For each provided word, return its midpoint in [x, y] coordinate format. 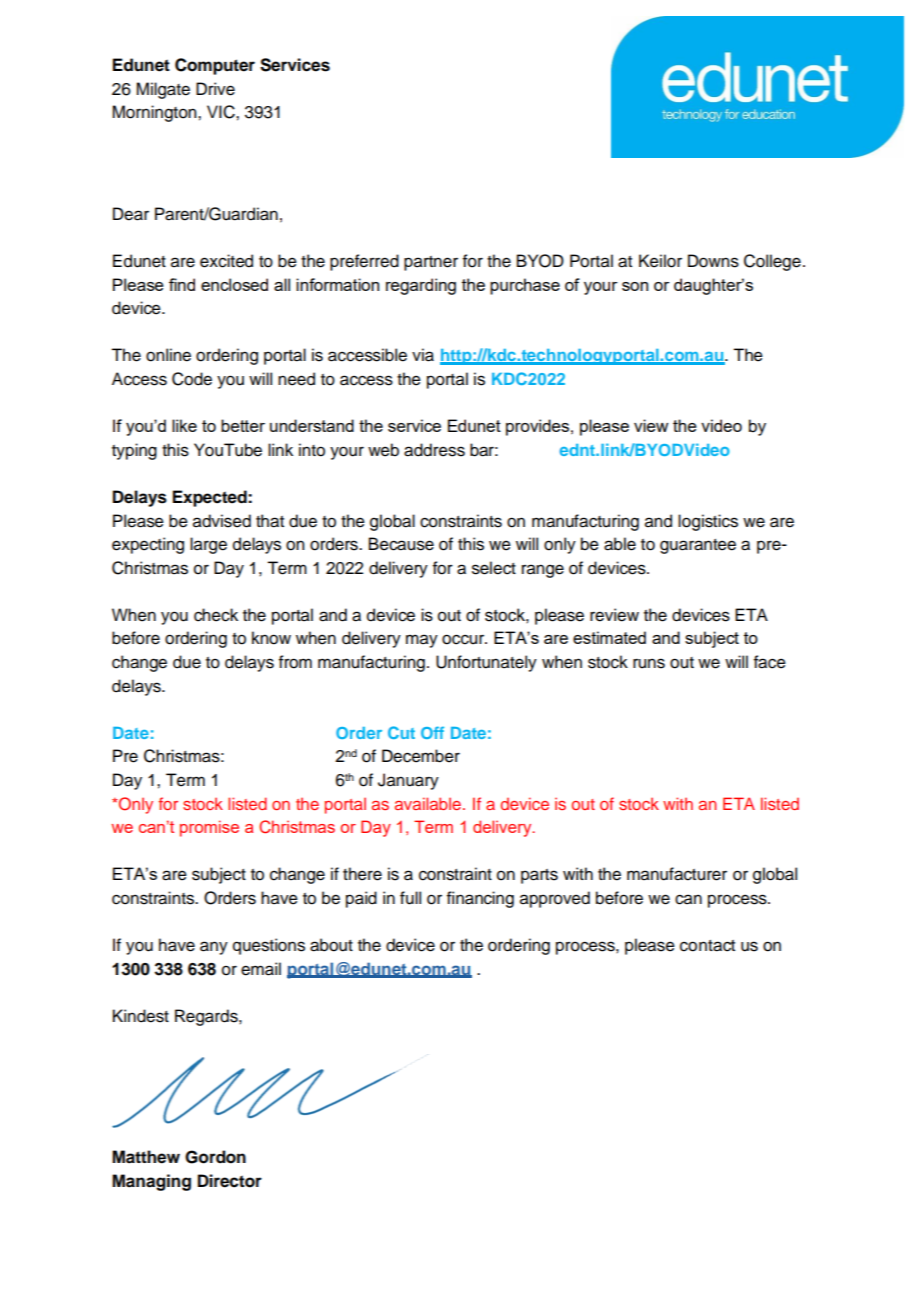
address [434, 450]
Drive [215, 89]
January [408, 781]
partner [431, 263]
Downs [713, 261]
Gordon [215, 1157]
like [184, 425]
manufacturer [677, 874]
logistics [708, 522]
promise [209, 828]
